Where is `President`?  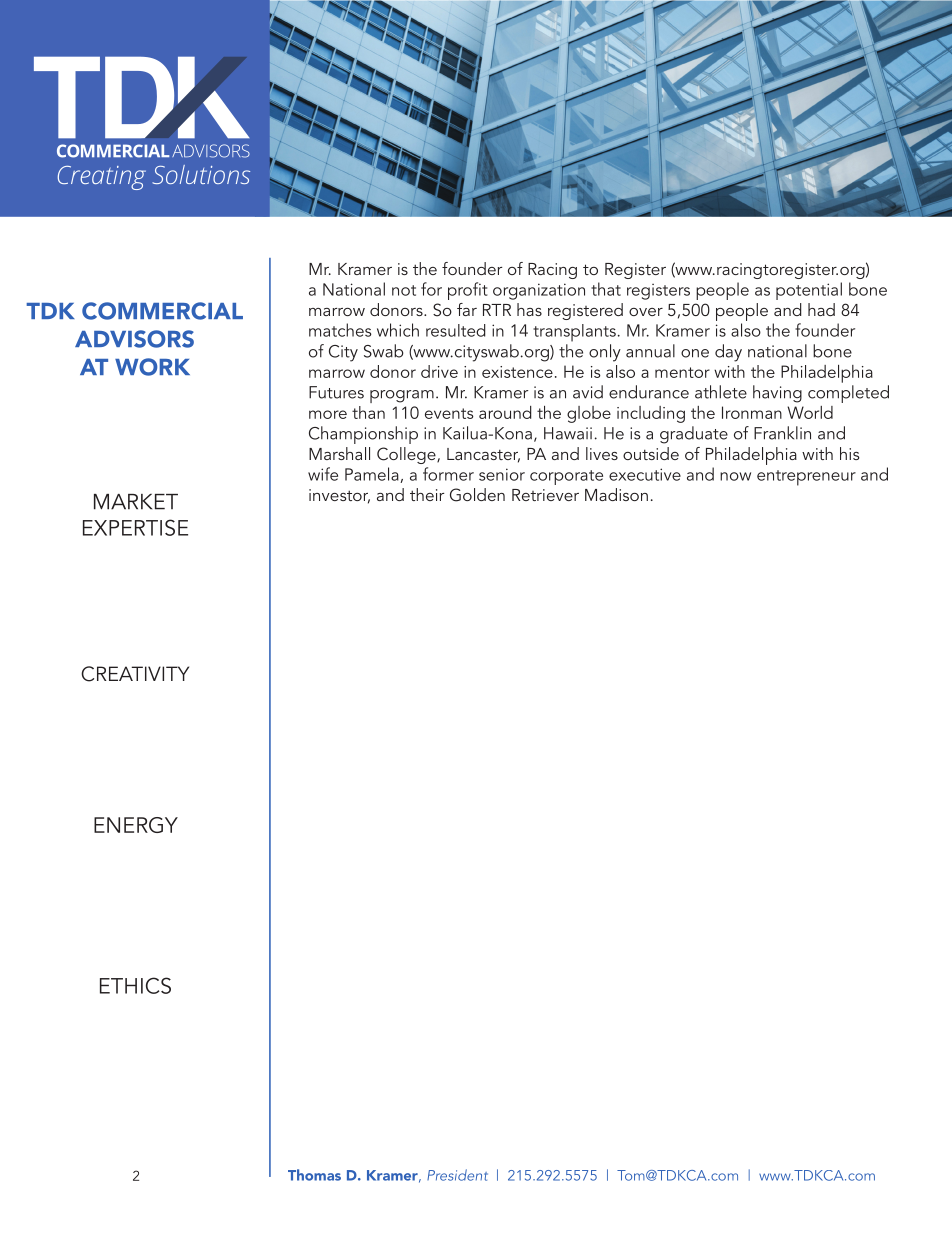
President is located at coordinates (457, 1175).
